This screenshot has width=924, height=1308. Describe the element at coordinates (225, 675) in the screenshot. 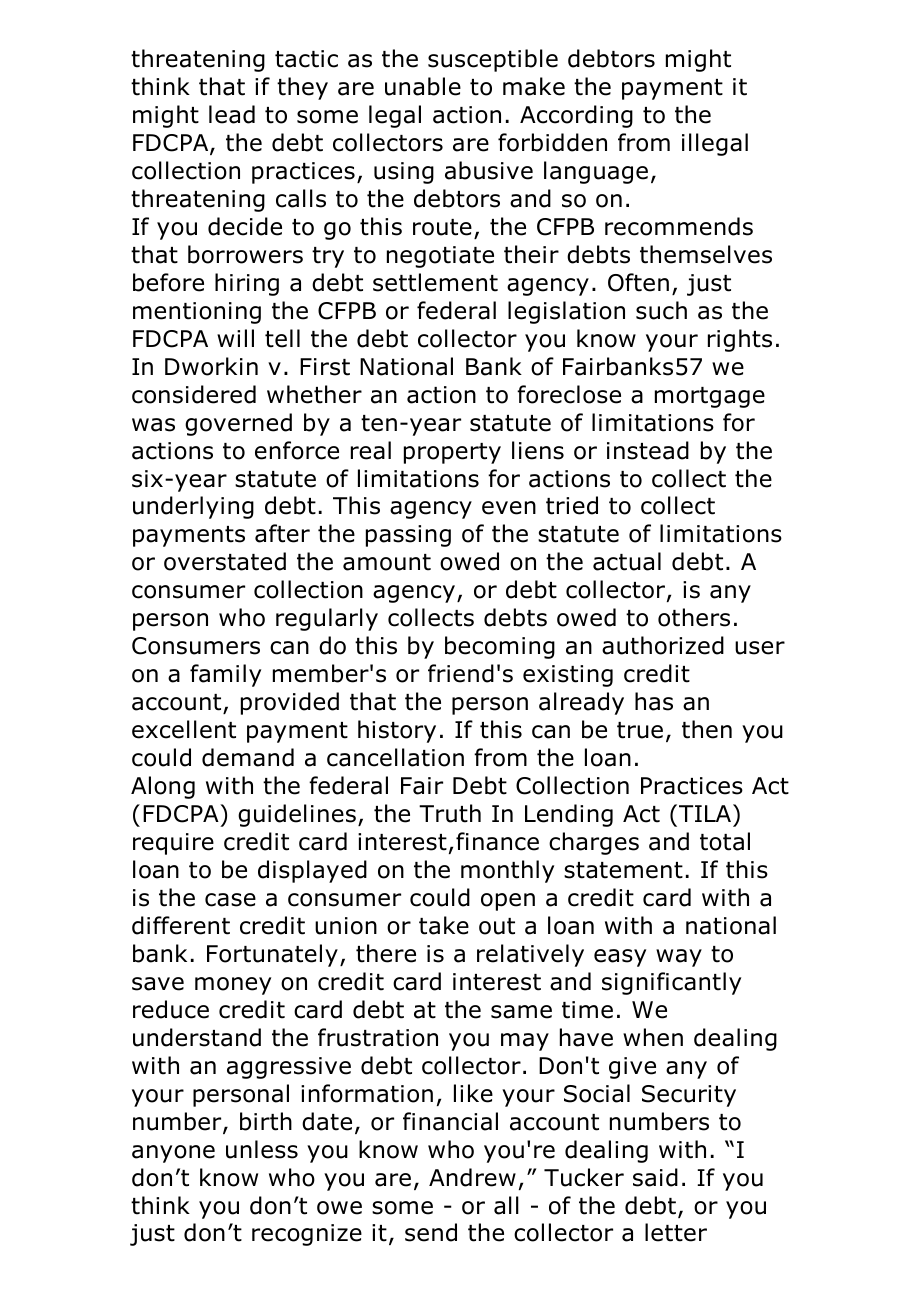

I see `family` at that location.
